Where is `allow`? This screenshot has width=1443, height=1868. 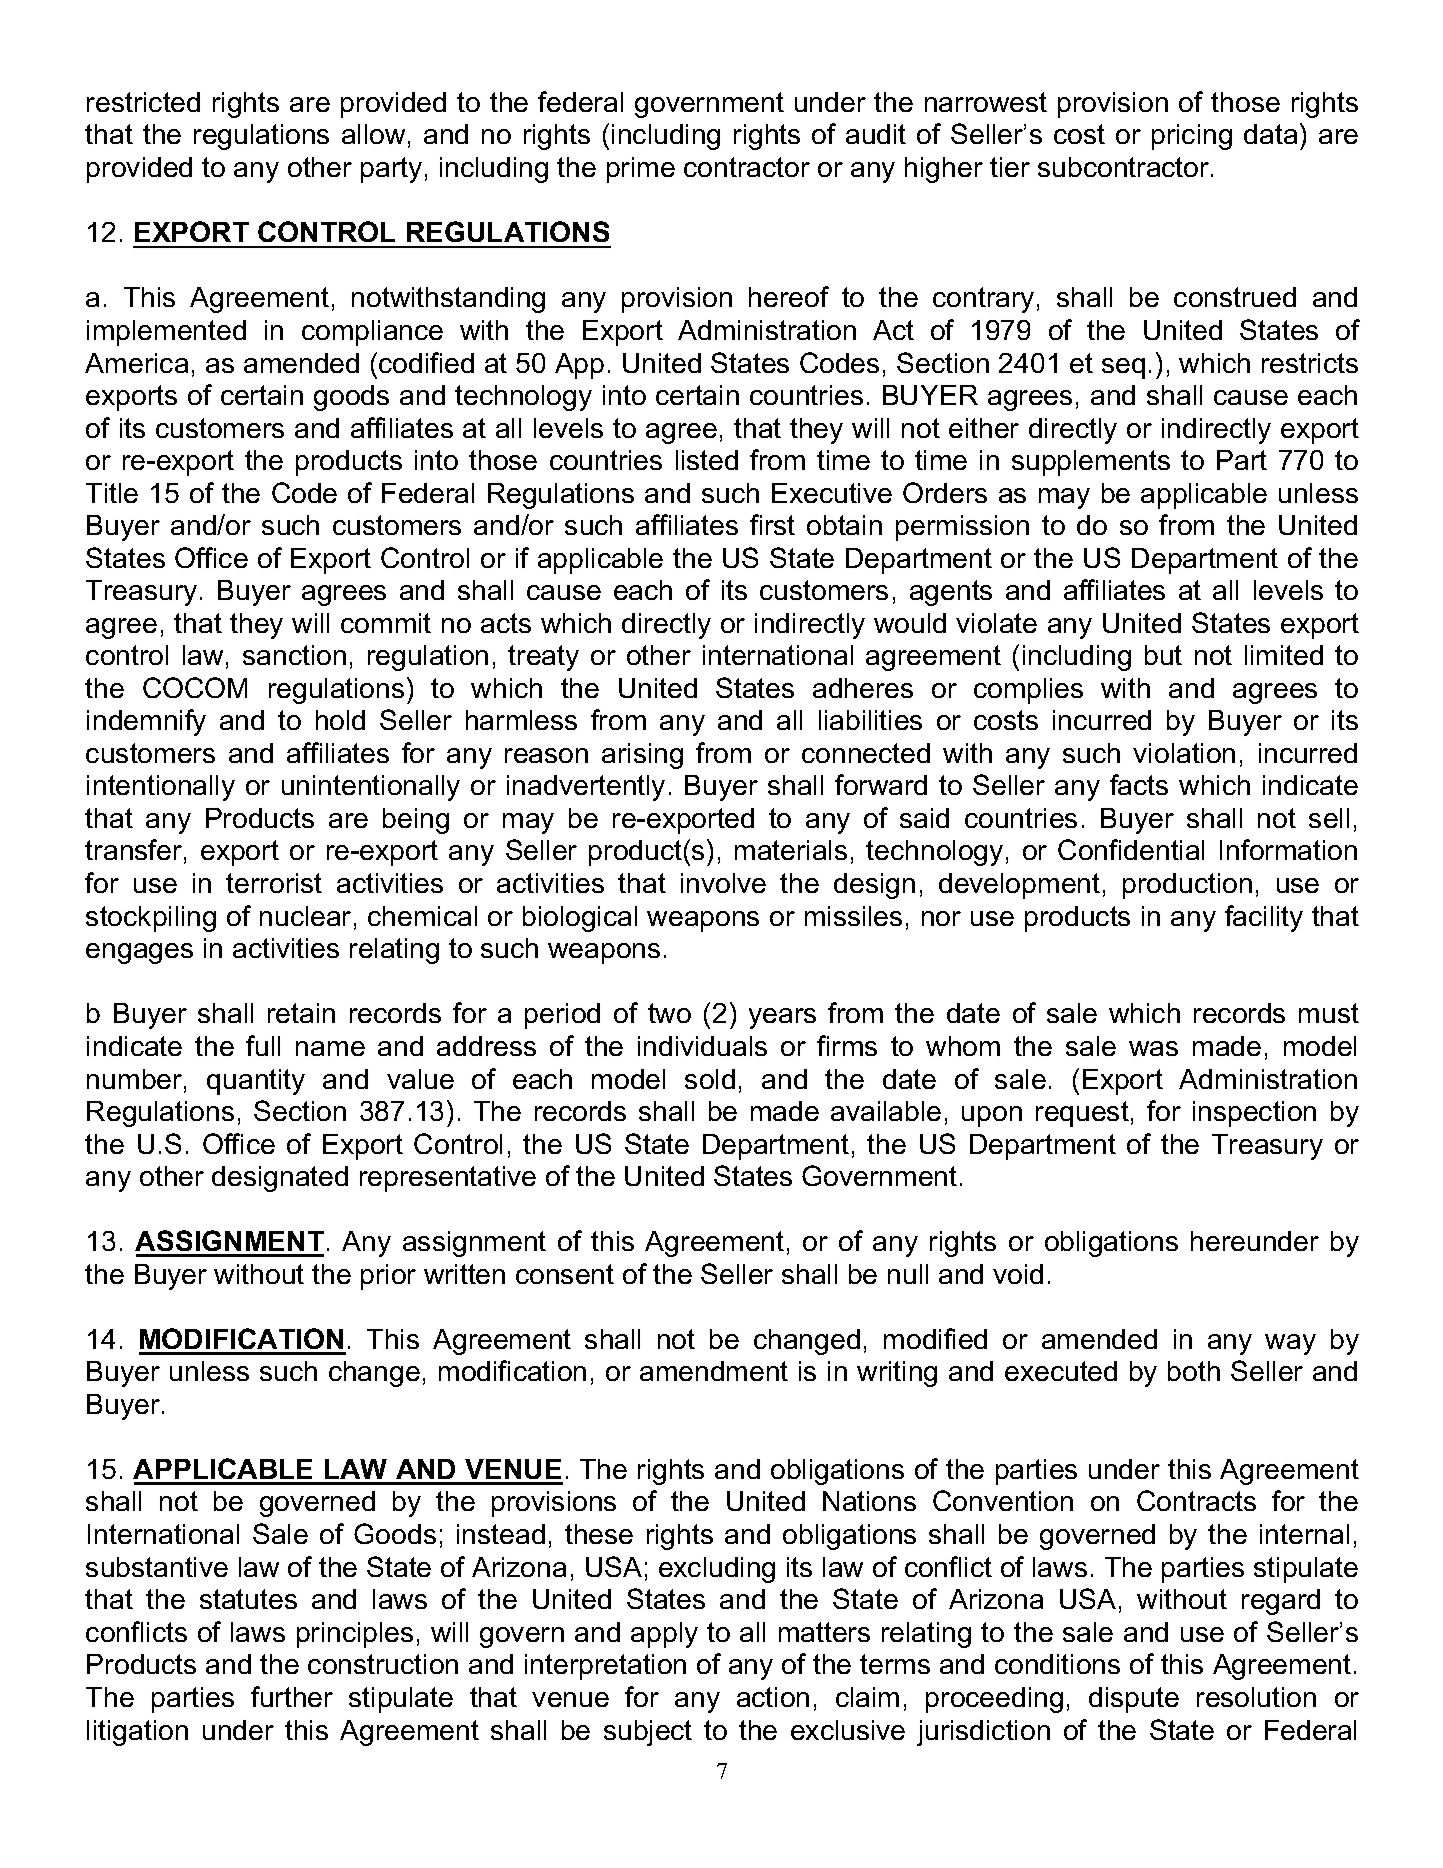
allow is located at coordinates (373, 134).
